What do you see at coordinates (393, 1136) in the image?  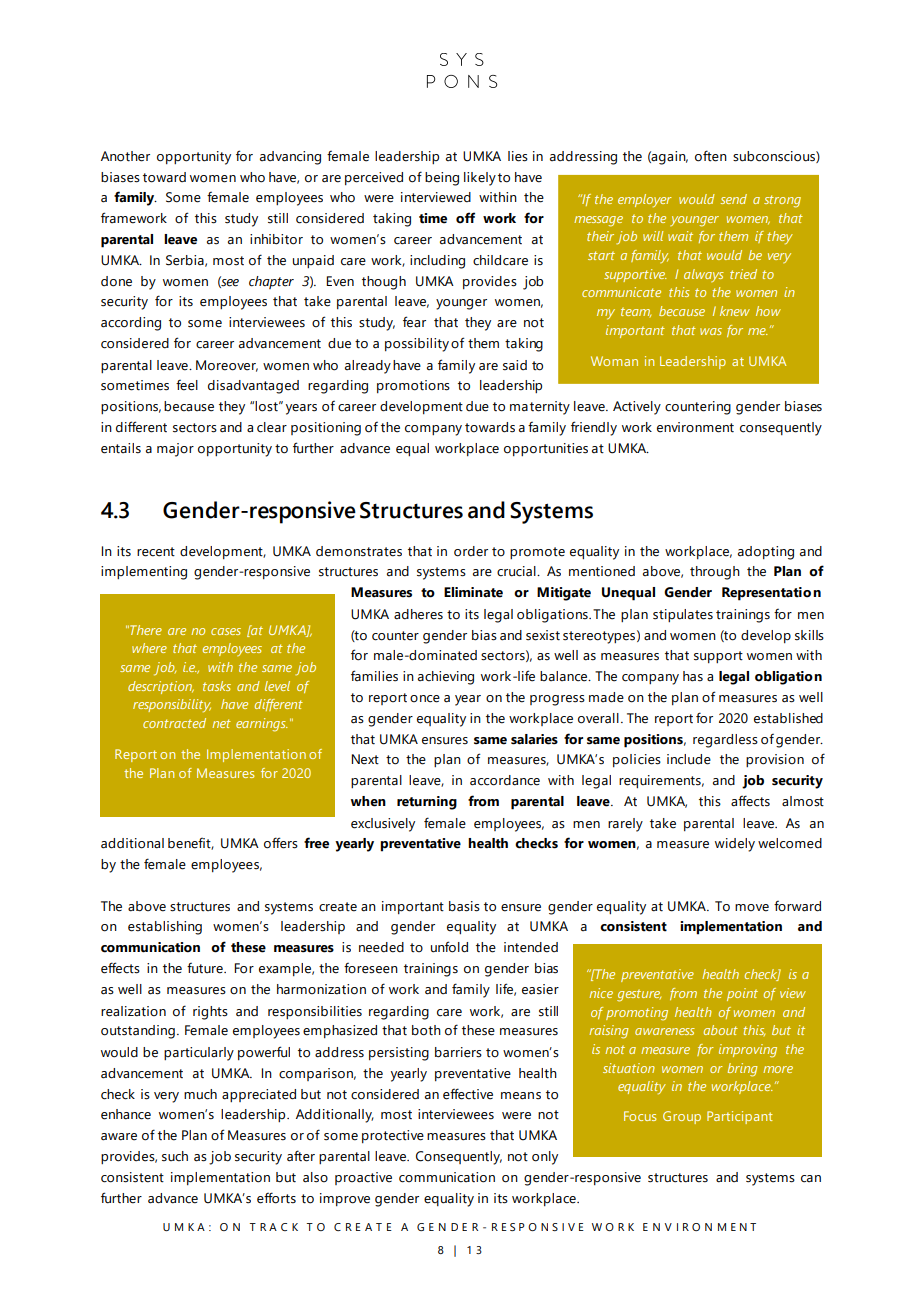 I see `protective` at bounding box center [393, 1136].
